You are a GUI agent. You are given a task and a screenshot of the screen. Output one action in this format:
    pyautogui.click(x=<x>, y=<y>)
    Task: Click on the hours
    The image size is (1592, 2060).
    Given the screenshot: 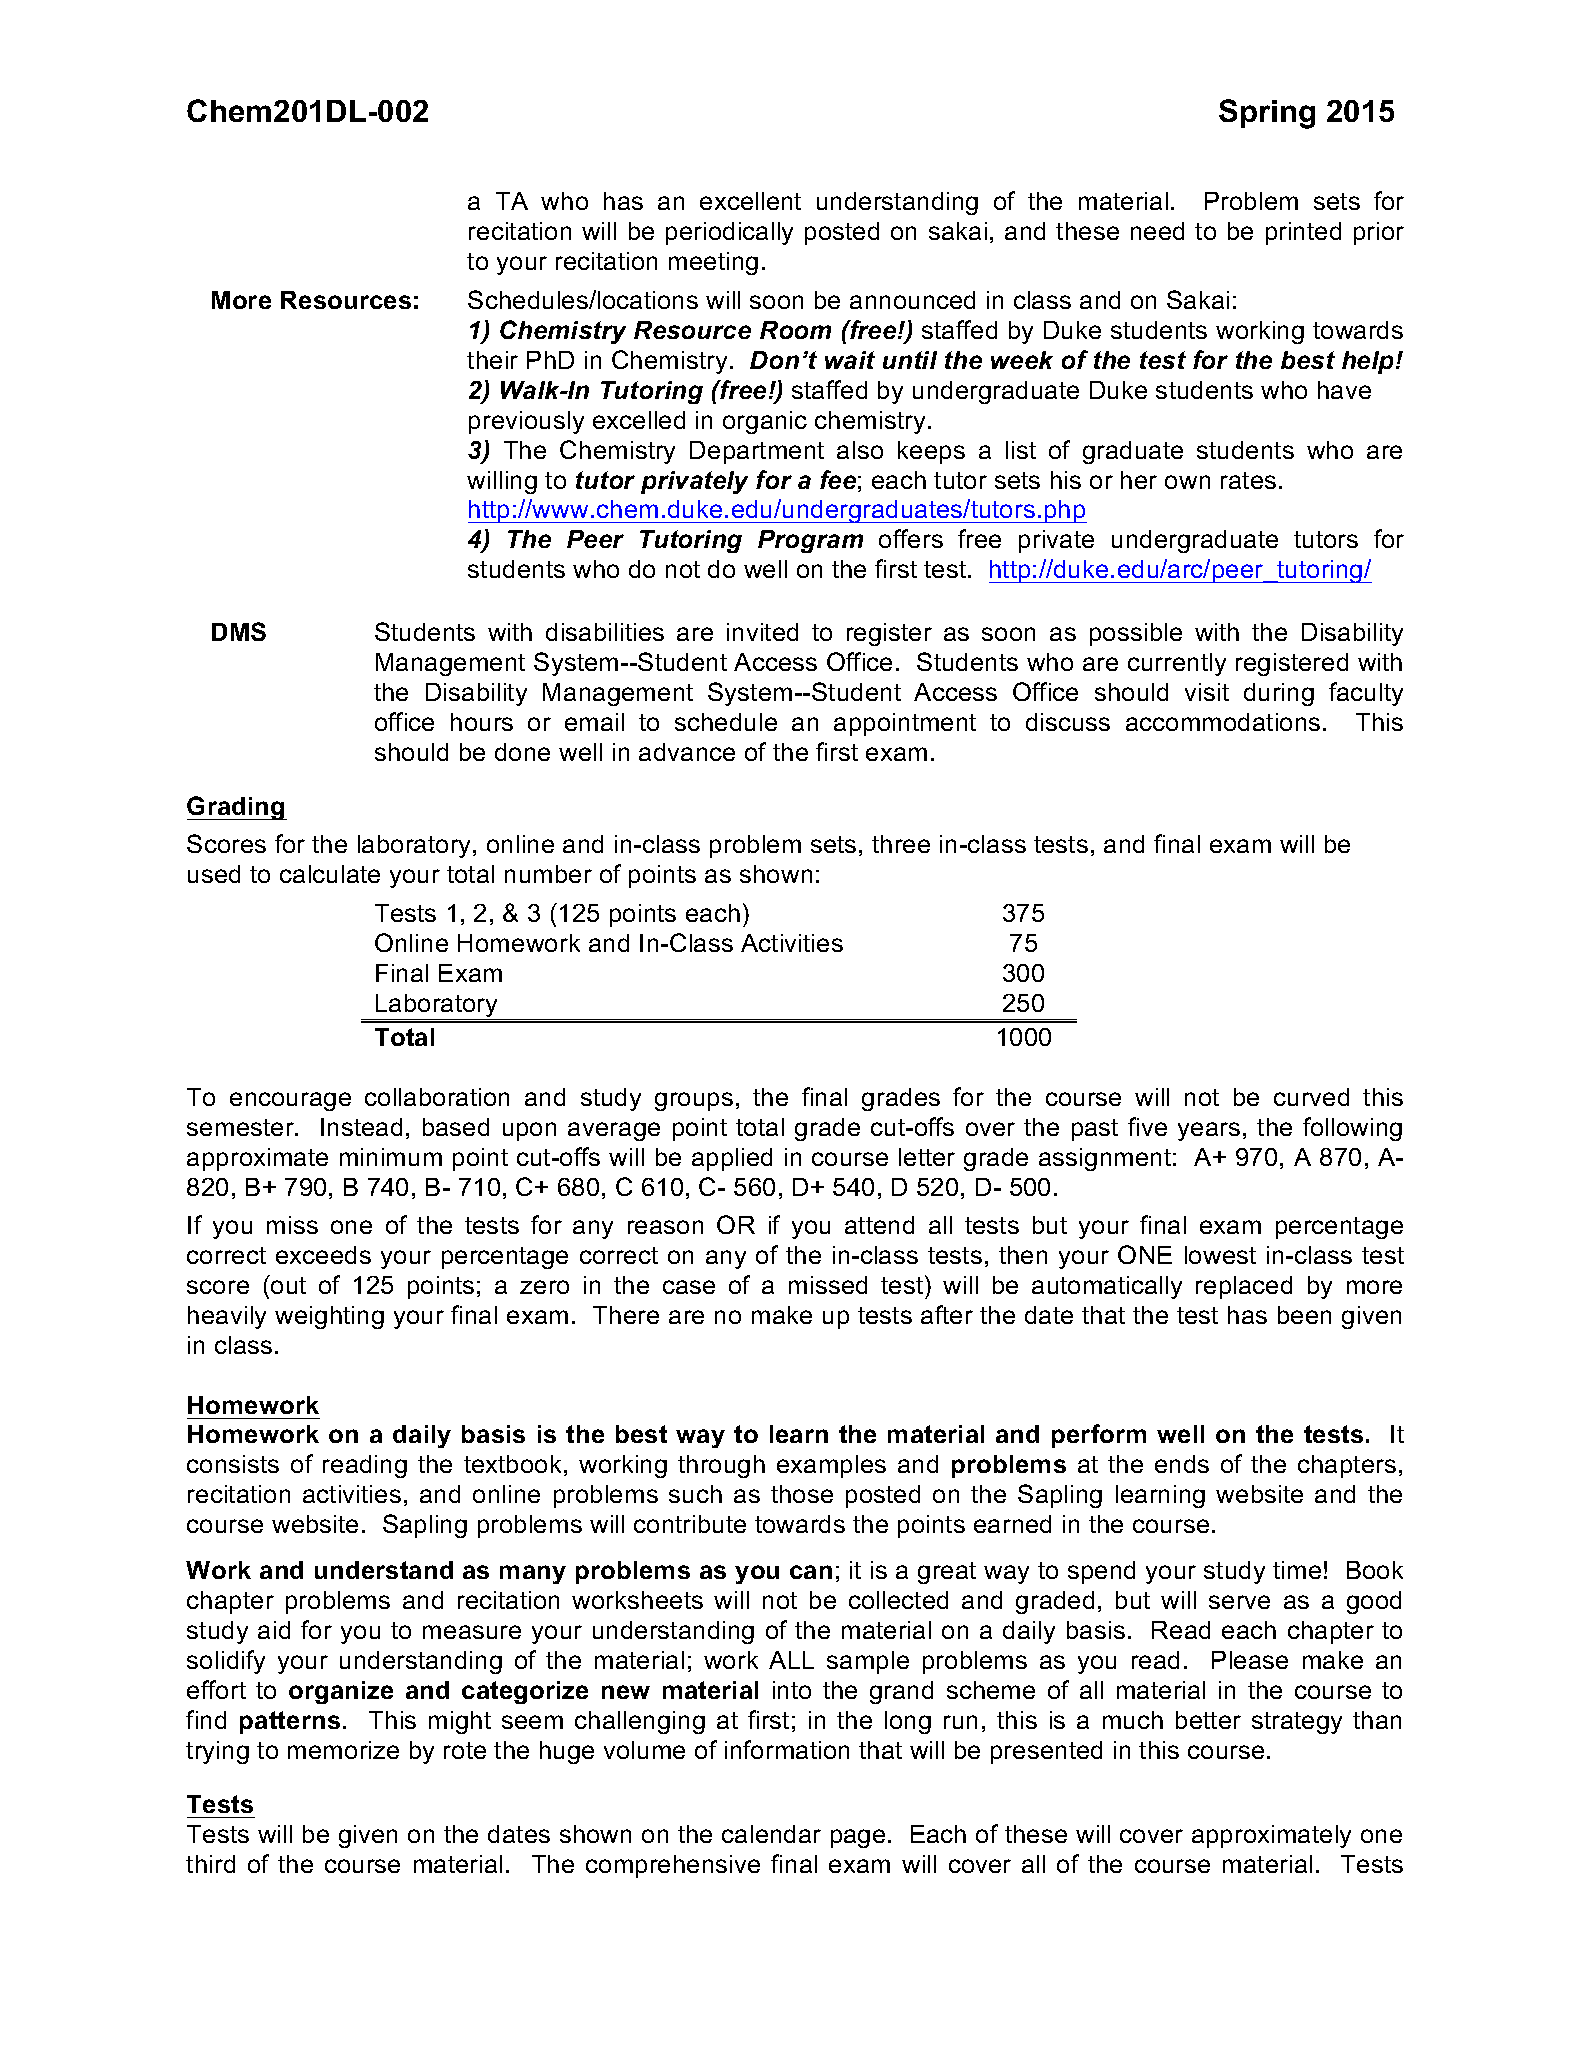 What is the action you would take?
    pyautogui.click(x=482, y=722)
